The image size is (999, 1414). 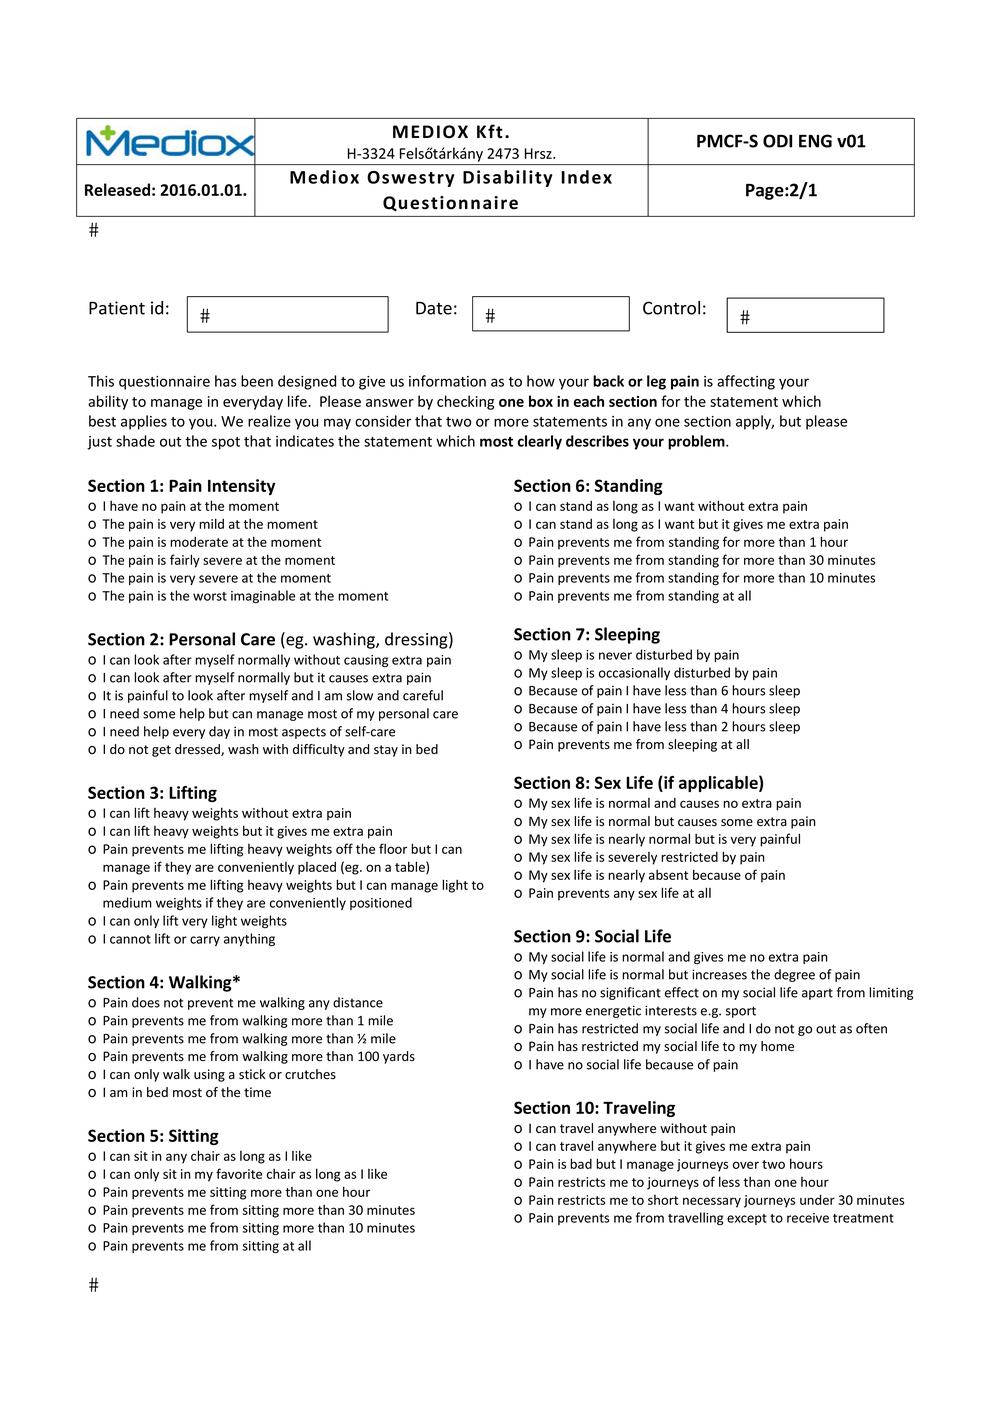 I want to click on favorite, so click(x=239, y=1173).
